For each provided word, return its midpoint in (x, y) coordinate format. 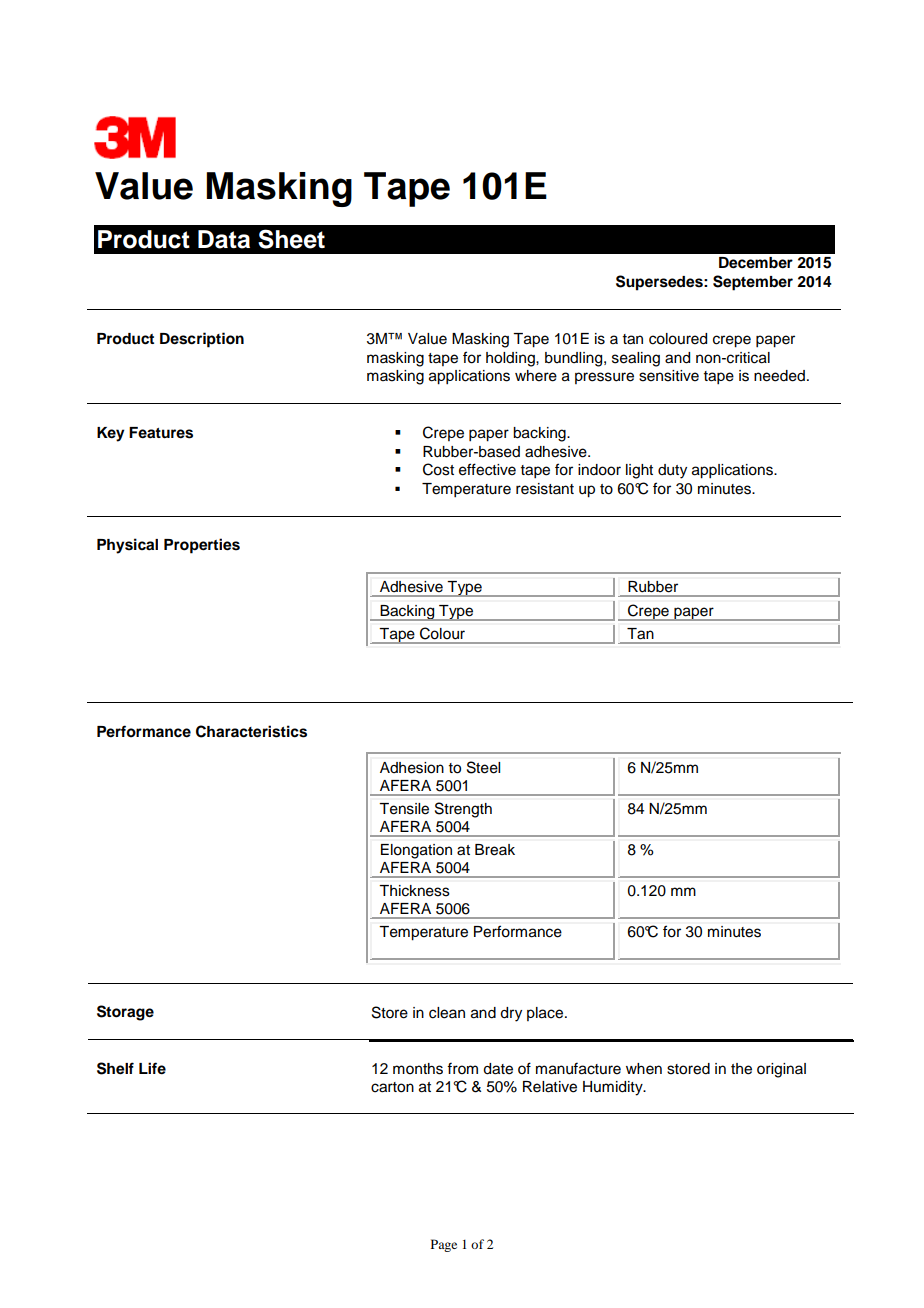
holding (511, 359)
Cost (438, 469)
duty (672, 471)
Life (152, 1068)
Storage (125, 1013)
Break (495, 850)
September (753, 283)
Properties (202, 546)
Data (224, 239)
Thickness (414, 891)
